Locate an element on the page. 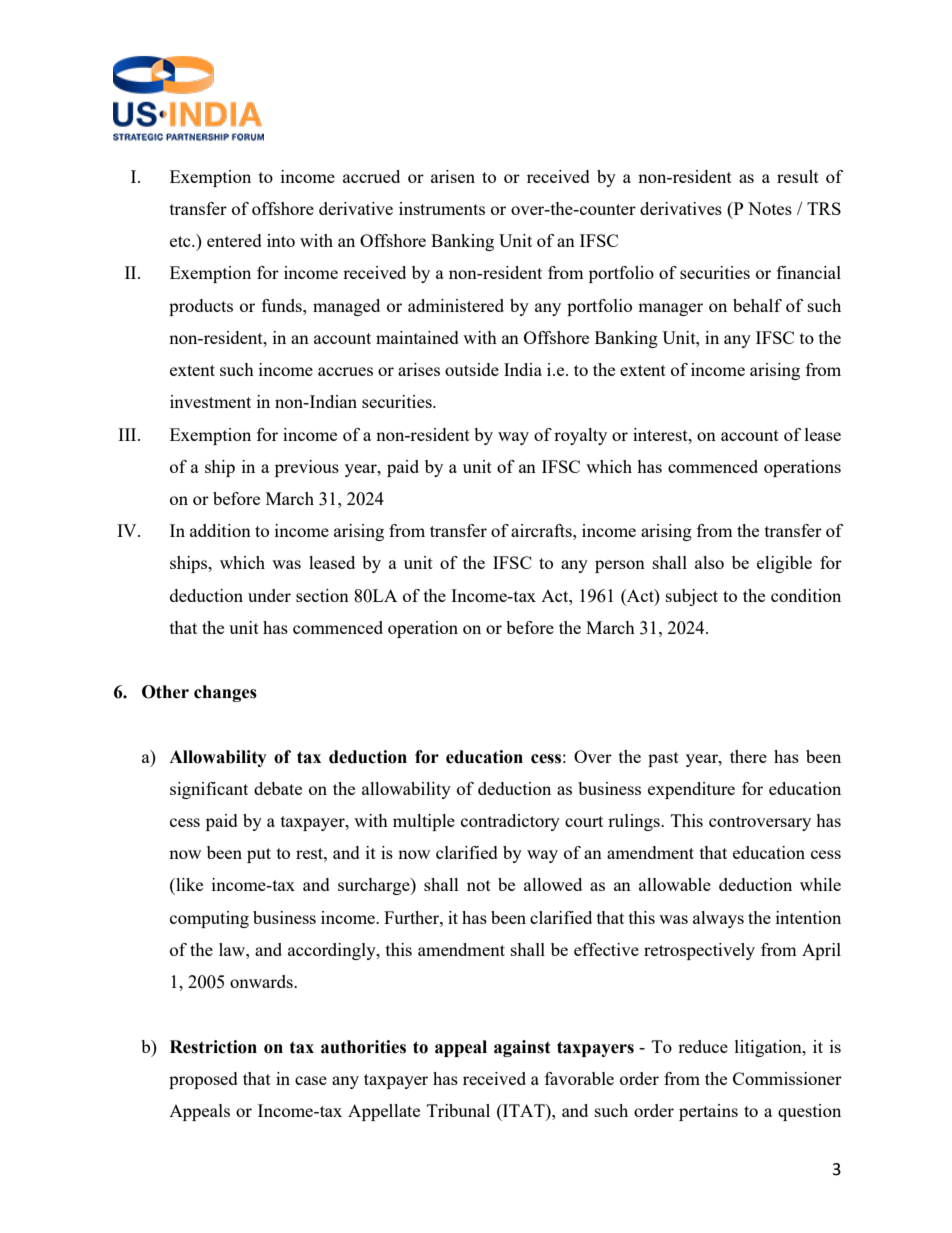  section is located at coordinates (322, 595).
